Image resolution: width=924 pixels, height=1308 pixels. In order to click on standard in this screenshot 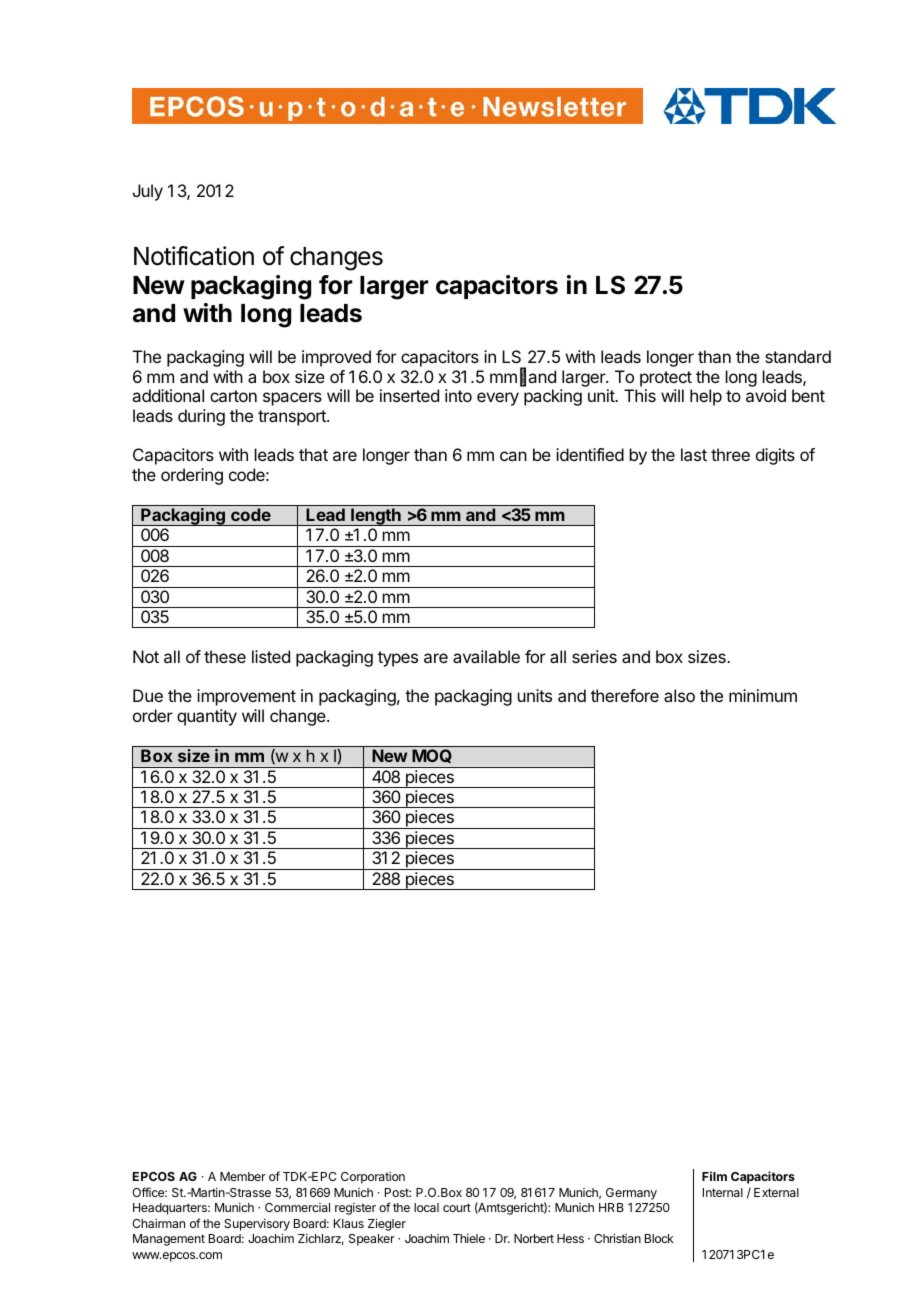, I will do `click(798, 356)`.
